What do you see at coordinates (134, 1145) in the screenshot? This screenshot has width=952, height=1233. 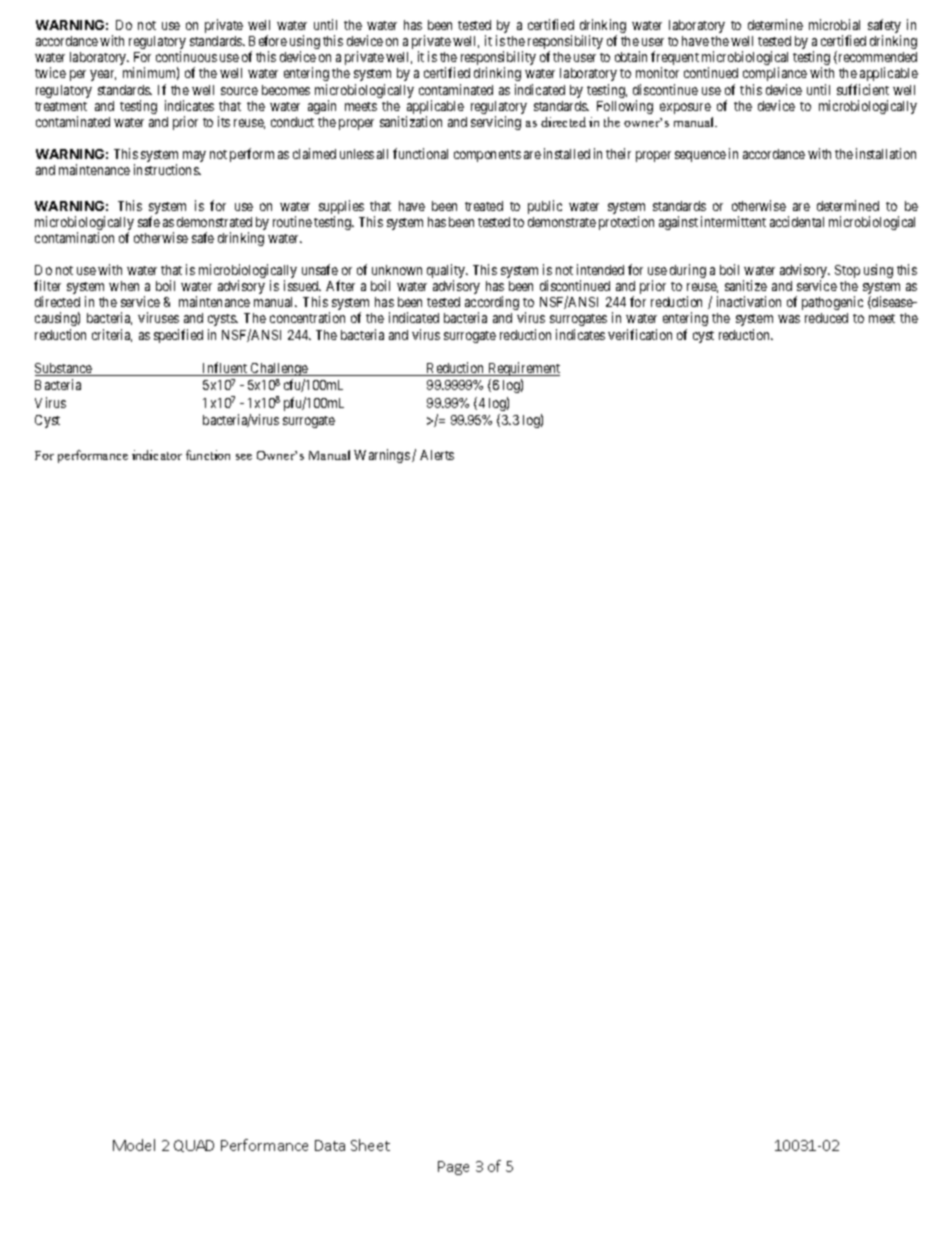 I see `Model` at bounding box center [134, 1145].
